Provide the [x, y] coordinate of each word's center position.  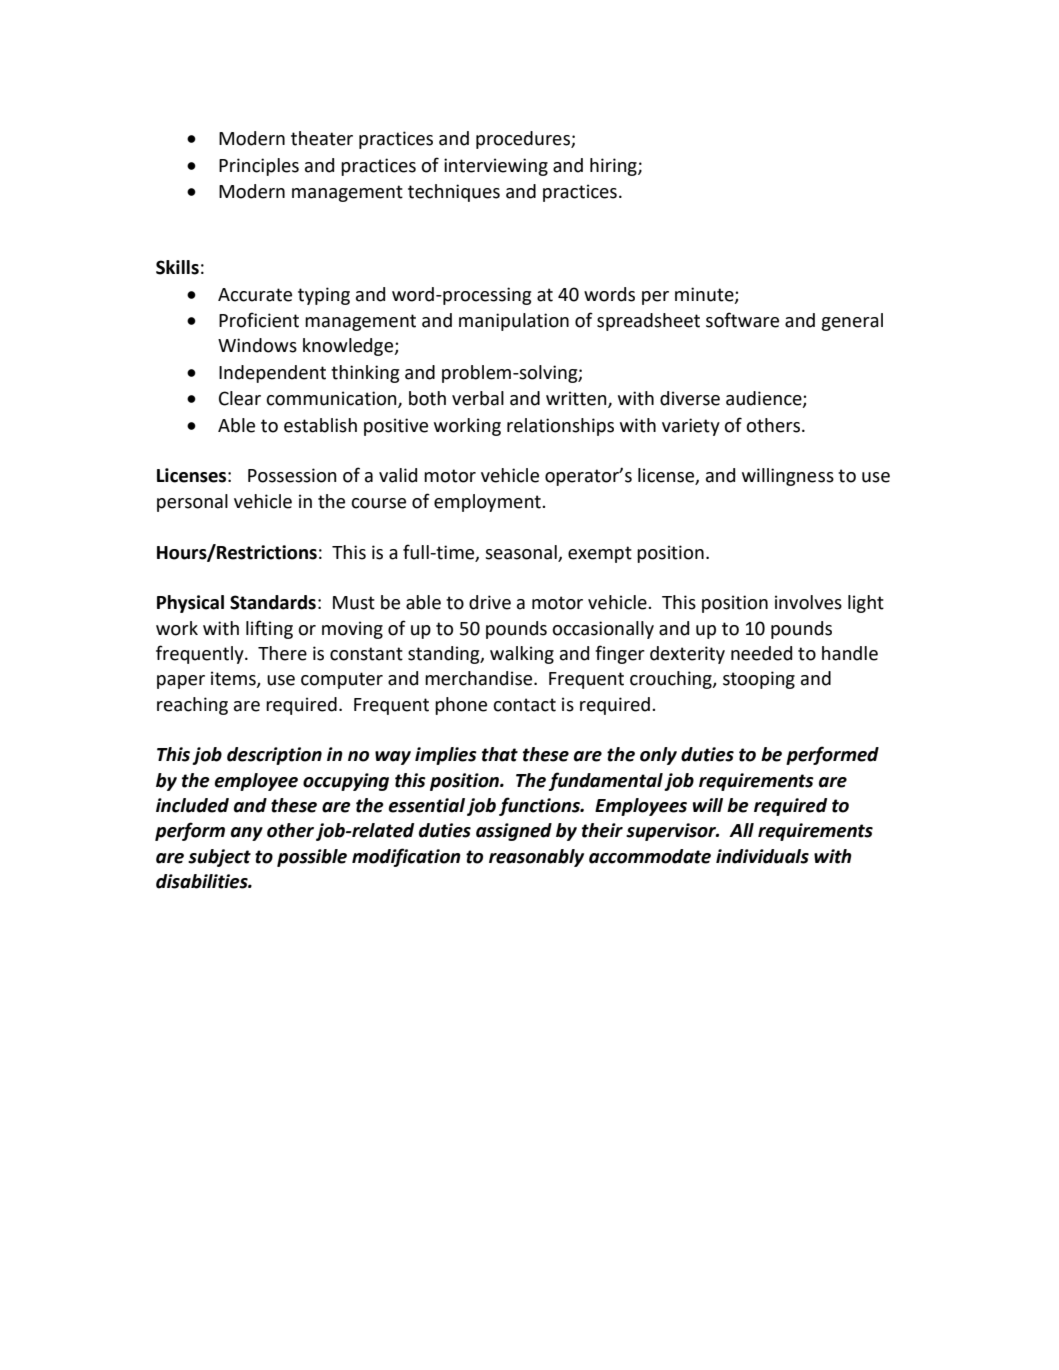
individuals [762, 856]
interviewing [496, 167]
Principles [259, 167]
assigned [514, 832]
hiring [614, 167]
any [247, 834]
